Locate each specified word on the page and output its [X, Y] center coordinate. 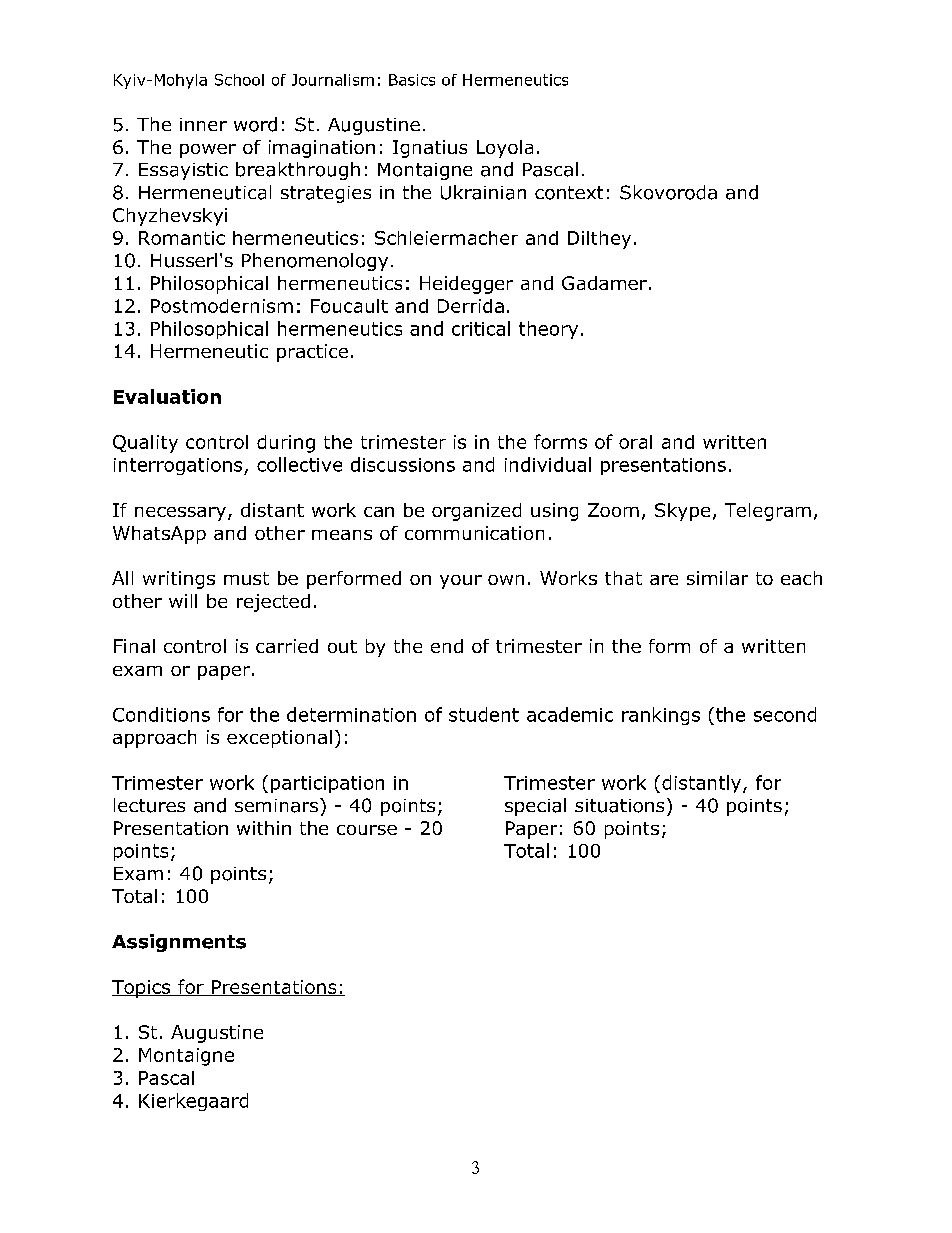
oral [635, 442]
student [484, 714]
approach [154, 739]
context [569, 193]
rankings [661, 716]
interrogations [179, 466]
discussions [403, 464]
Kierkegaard [193, 1102]
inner [203, 124]
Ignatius [430, 149]
